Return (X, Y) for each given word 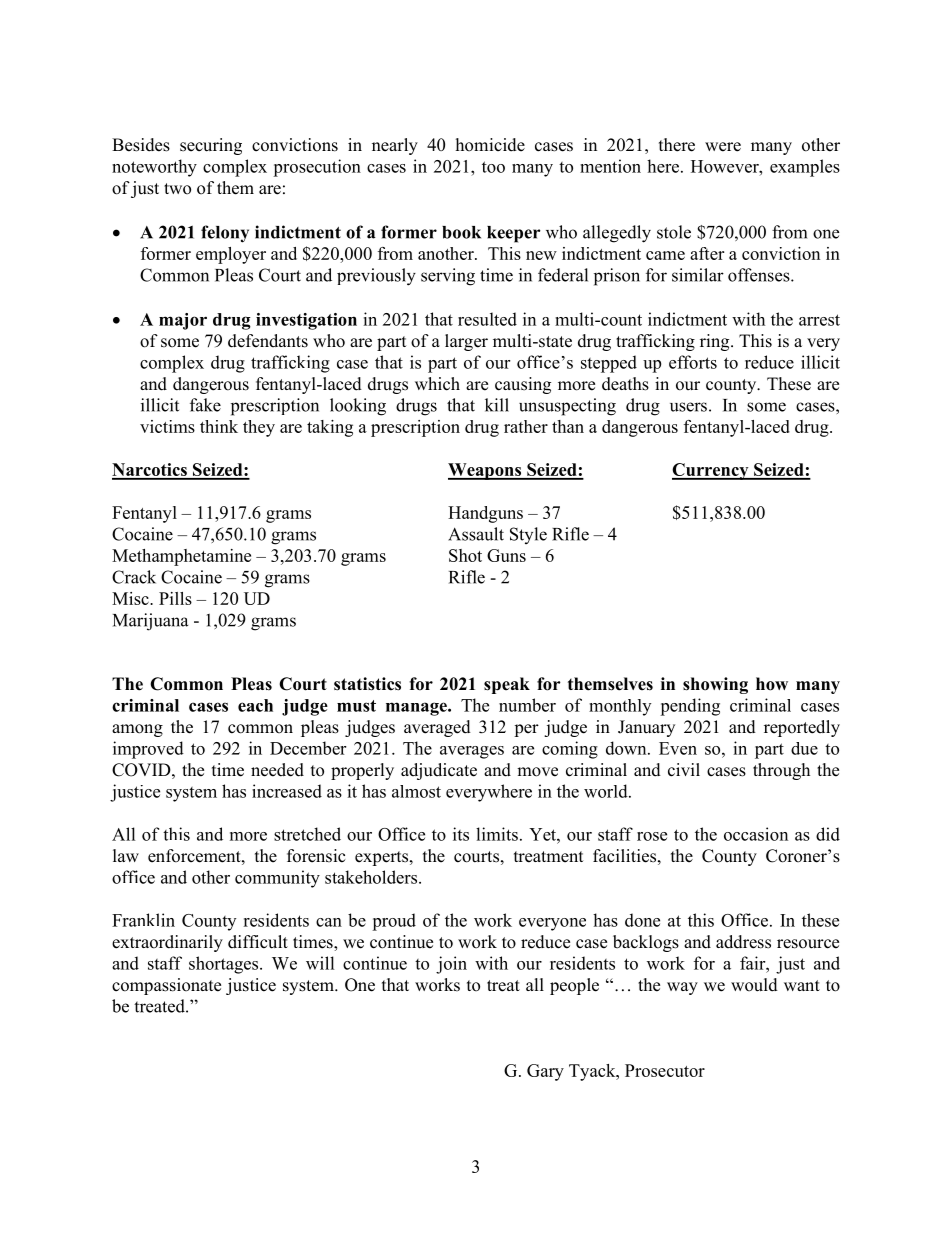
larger (466, 342)
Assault (476, 534)
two (177, 189)
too (493, 167)
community (277, 879)
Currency (711, 471)
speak (507, 685)
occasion (756, 834)
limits (497, 834)
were (723, 147)
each (255, 705)
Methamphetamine (181, 557)
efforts (693, 362)
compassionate (166, 986)
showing (715, 685)
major (183, 321)
